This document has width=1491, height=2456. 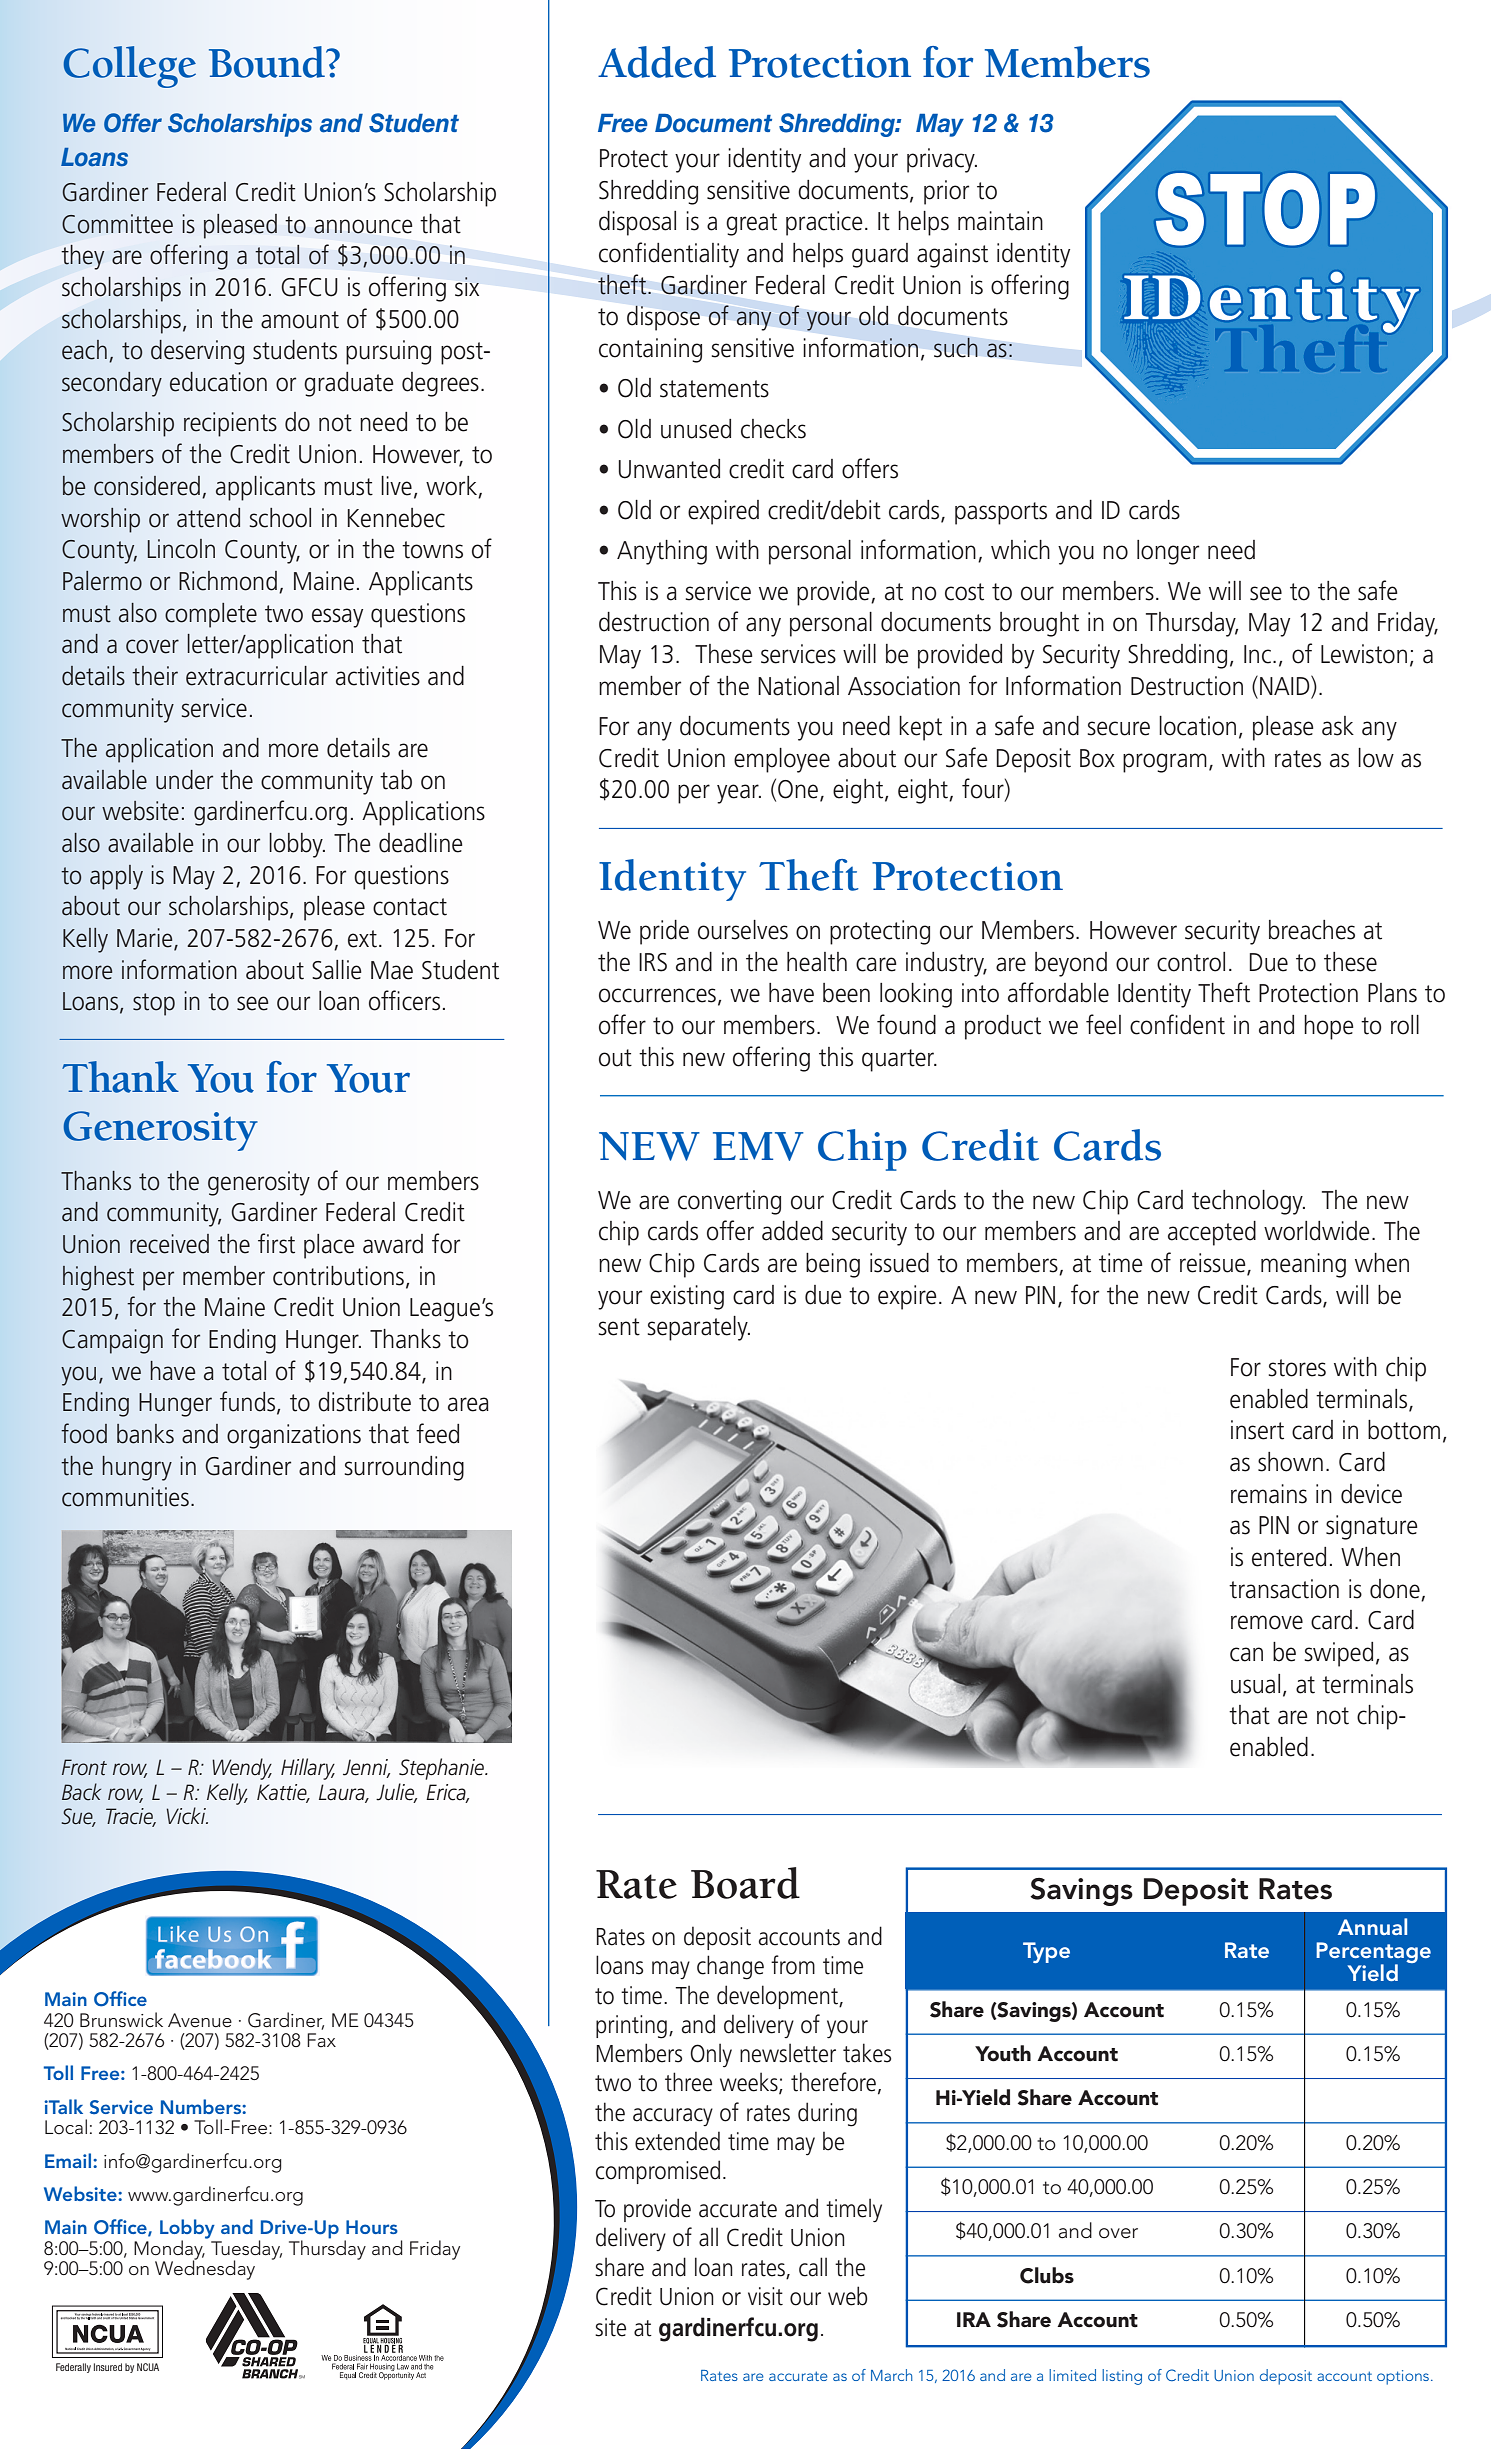 I want to click on visit, so click(x=765, y=2296).
